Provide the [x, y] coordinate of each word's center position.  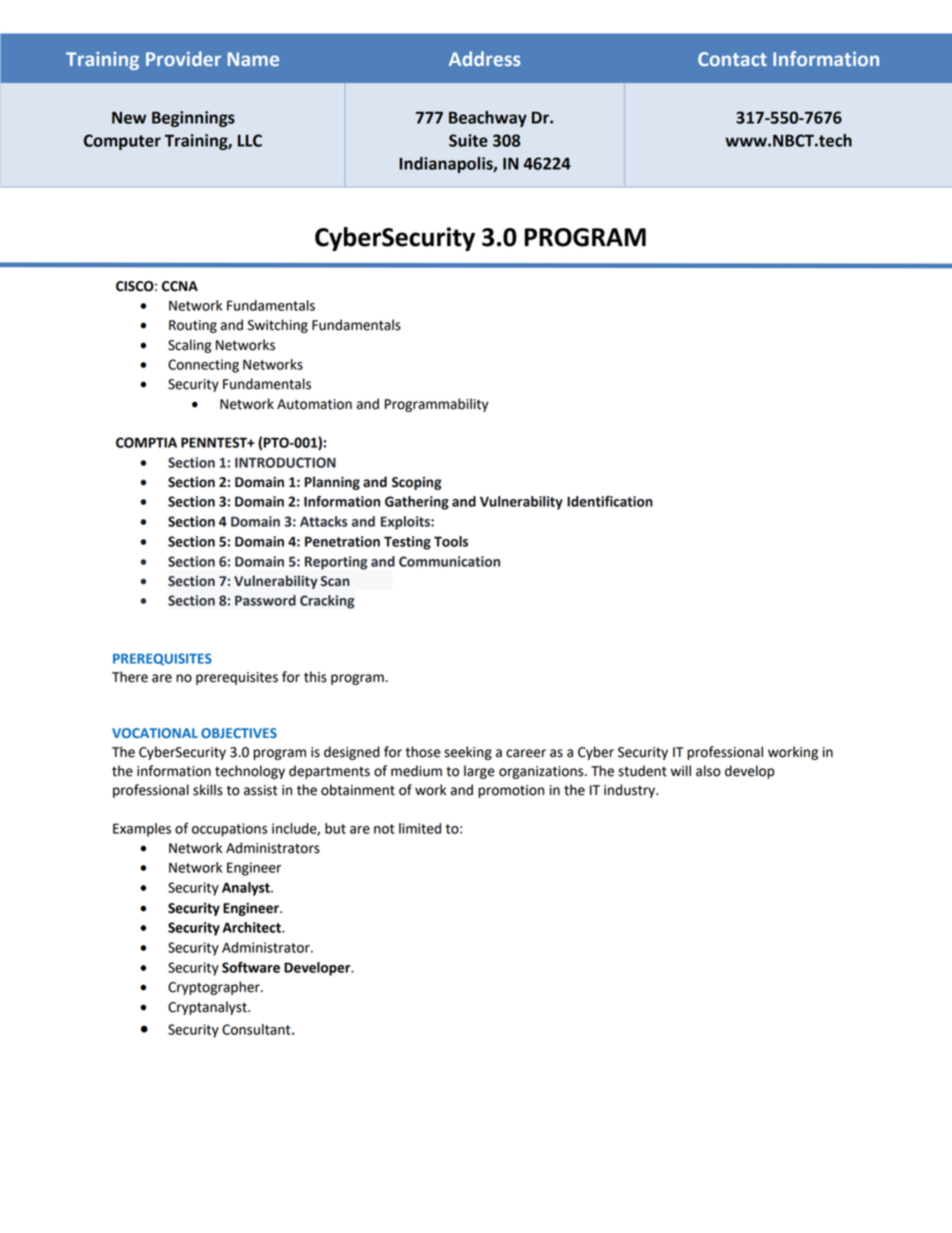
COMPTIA [146, 442]
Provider [183, 58]
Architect [252, 927]
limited [420, 828]
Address [484, 58]
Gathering [417, 503]
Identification [610, 501]
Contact [732, 59]
